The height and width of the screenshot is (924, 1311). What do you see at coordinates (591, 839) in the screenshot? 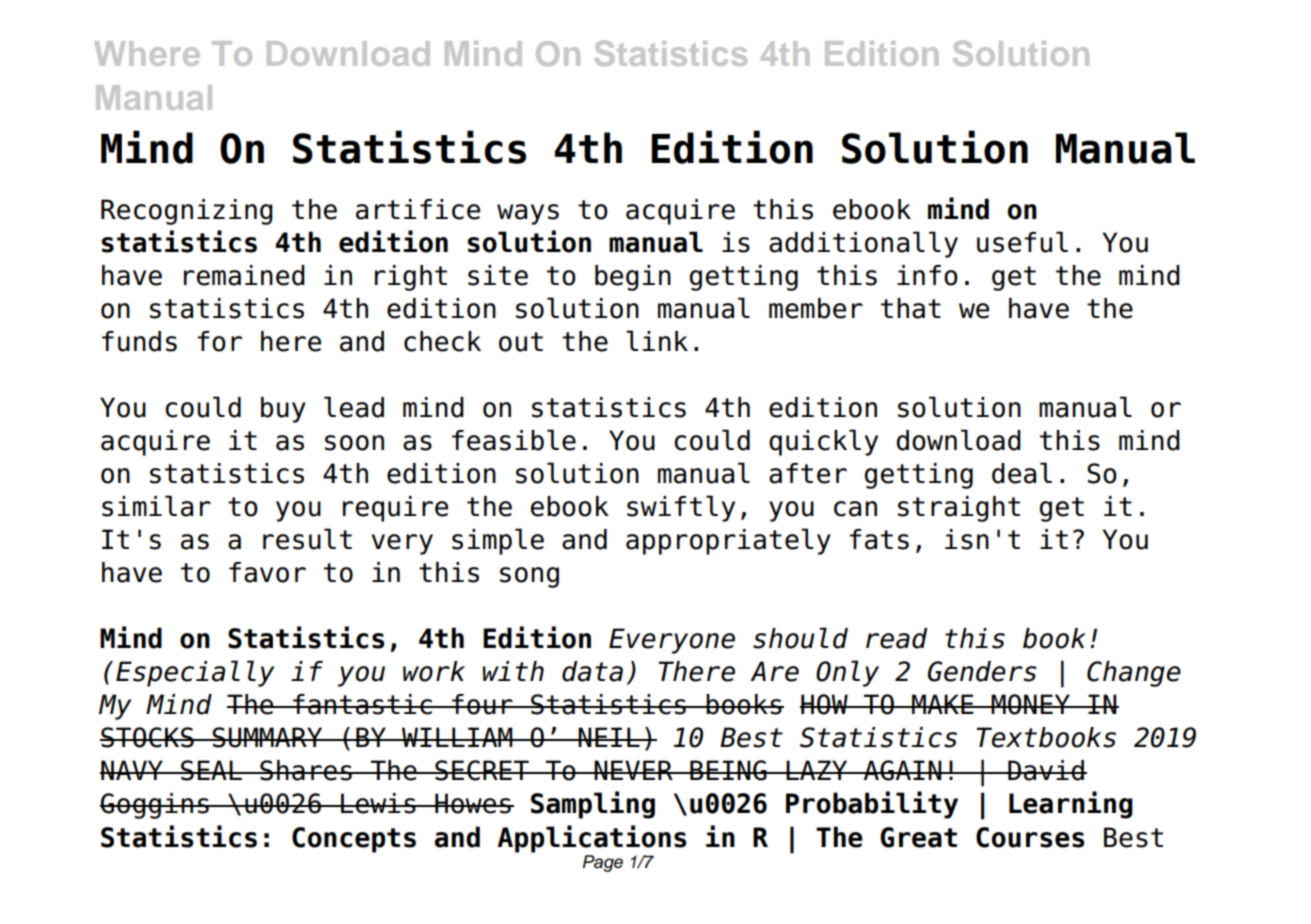
I see `Applications` at bounding box center [591, 839].
